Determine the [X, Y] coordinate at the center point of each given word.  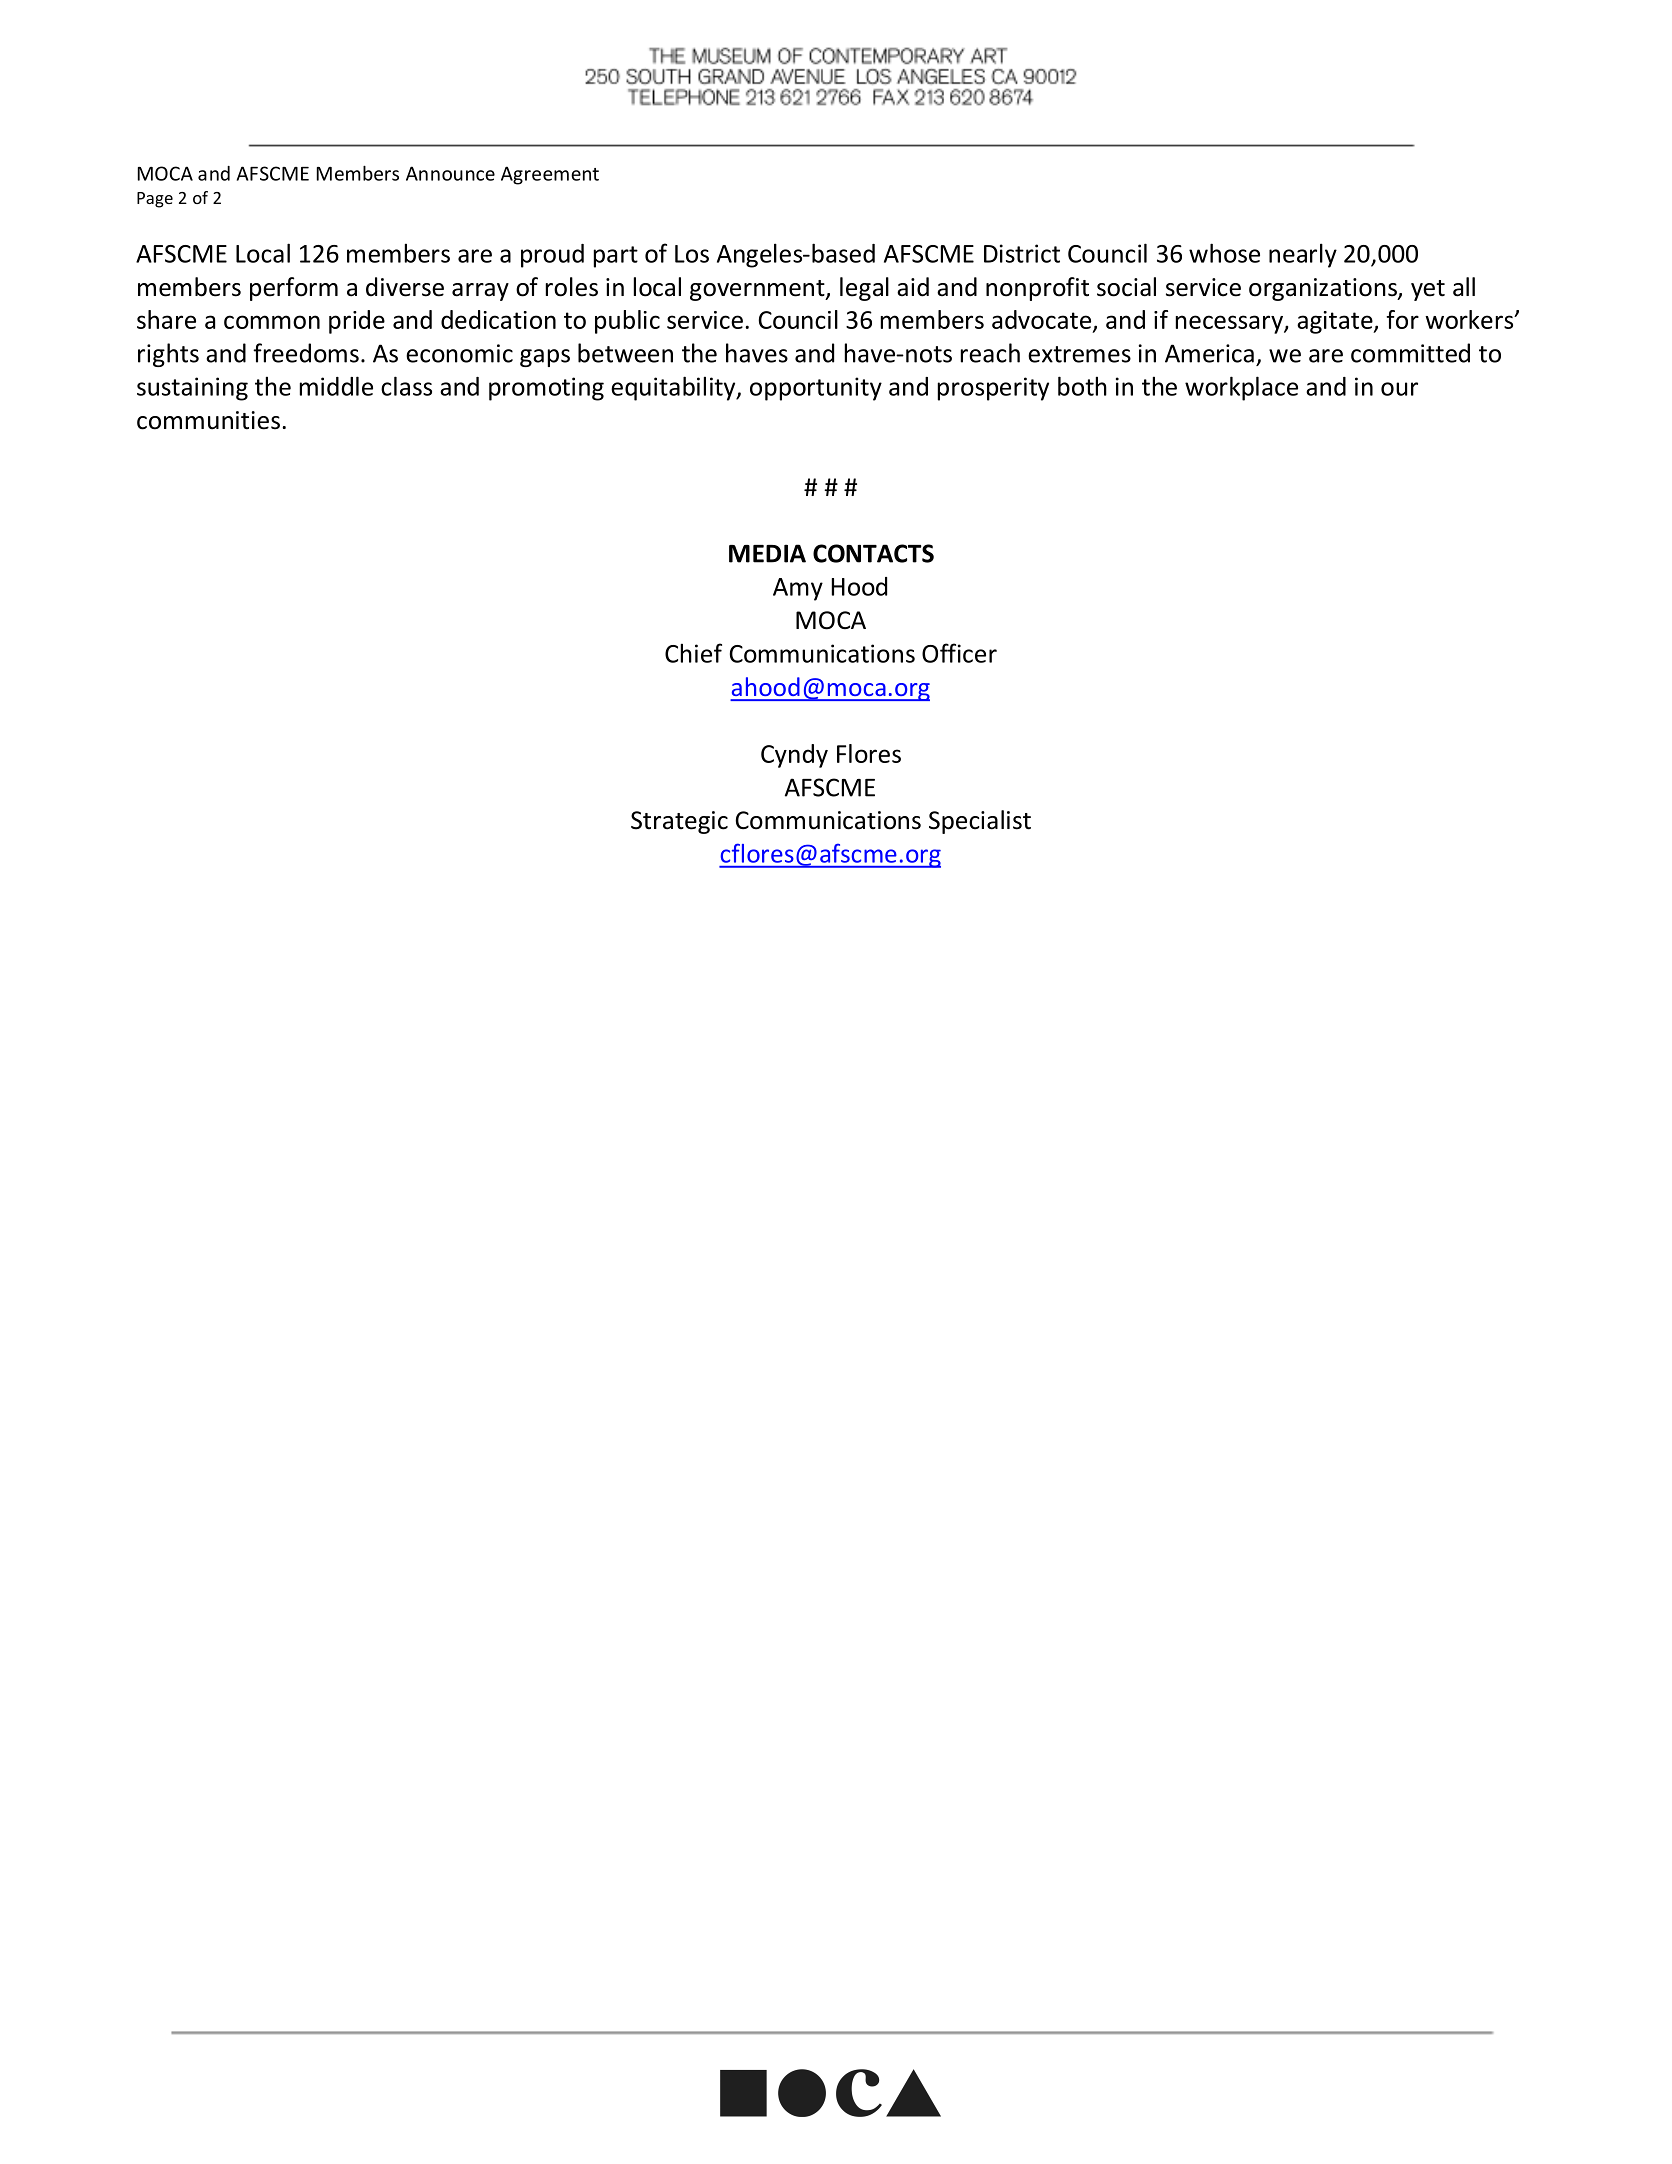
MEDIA [767, 553]
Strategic [679, 822]
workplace [1241, 388]
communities [208, 420]
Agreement [550, 175]
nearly [1303, 255]
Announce [450, 173]
